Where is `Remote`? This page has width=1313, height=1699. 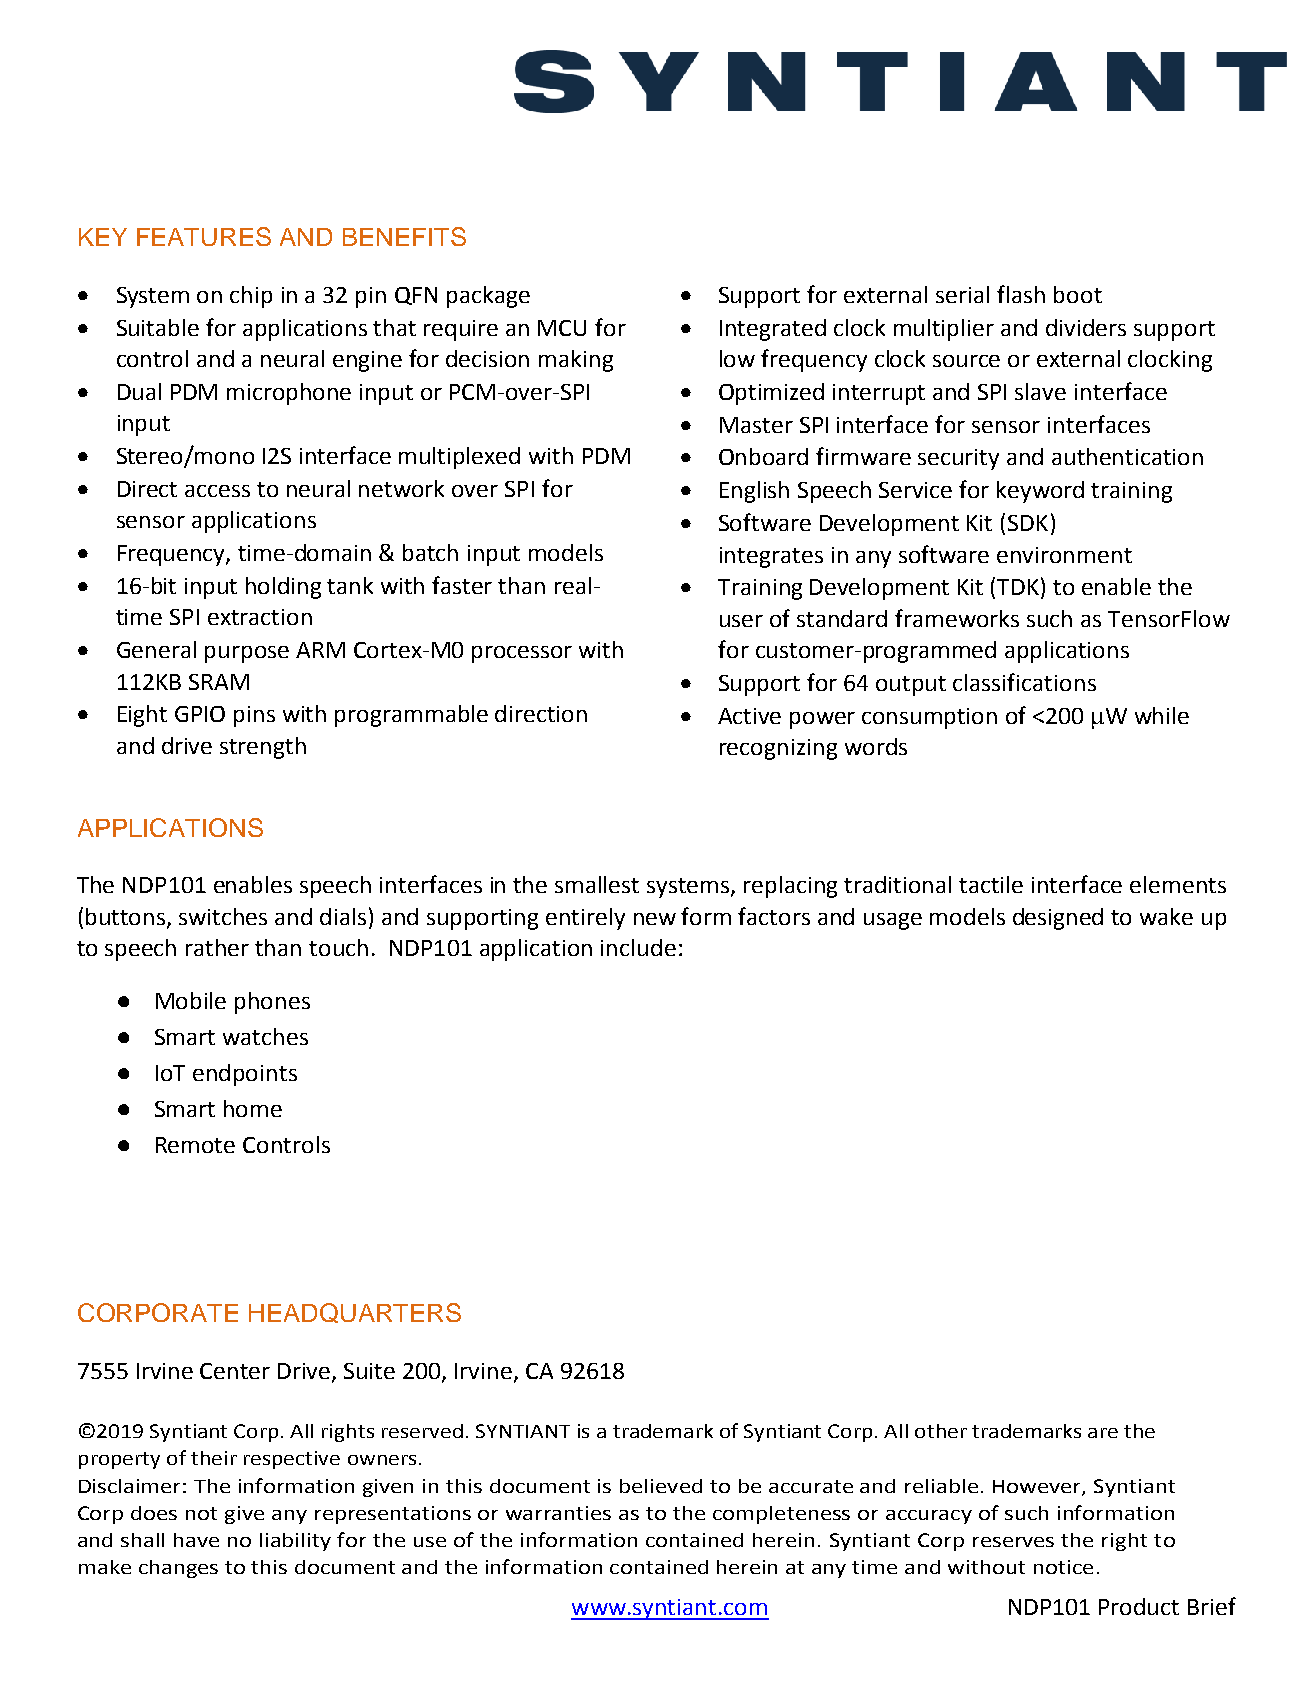
Remote is located at coordinates (195, 1145).
